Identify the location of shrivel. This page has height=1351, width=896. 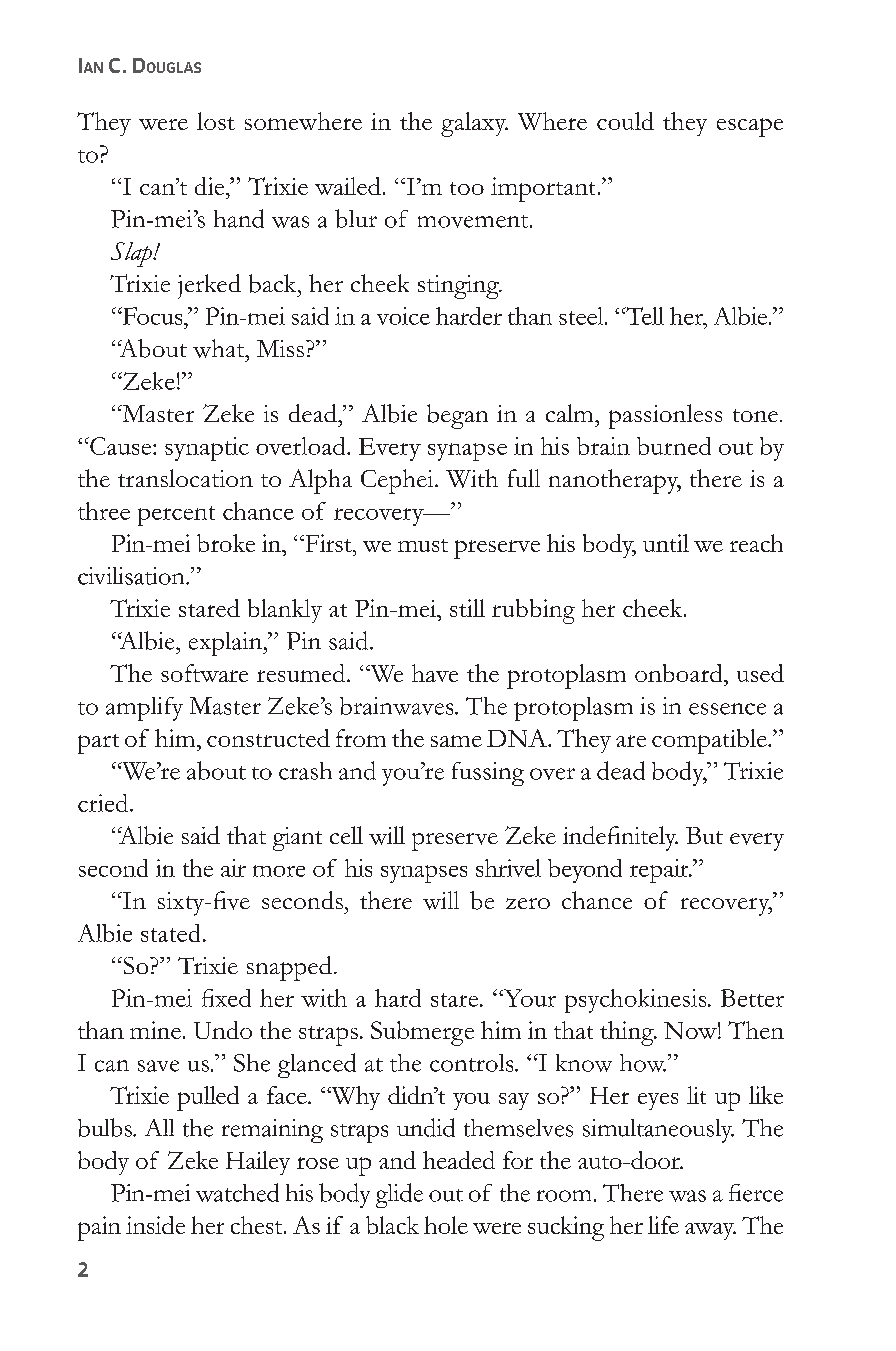
(508, 868).
